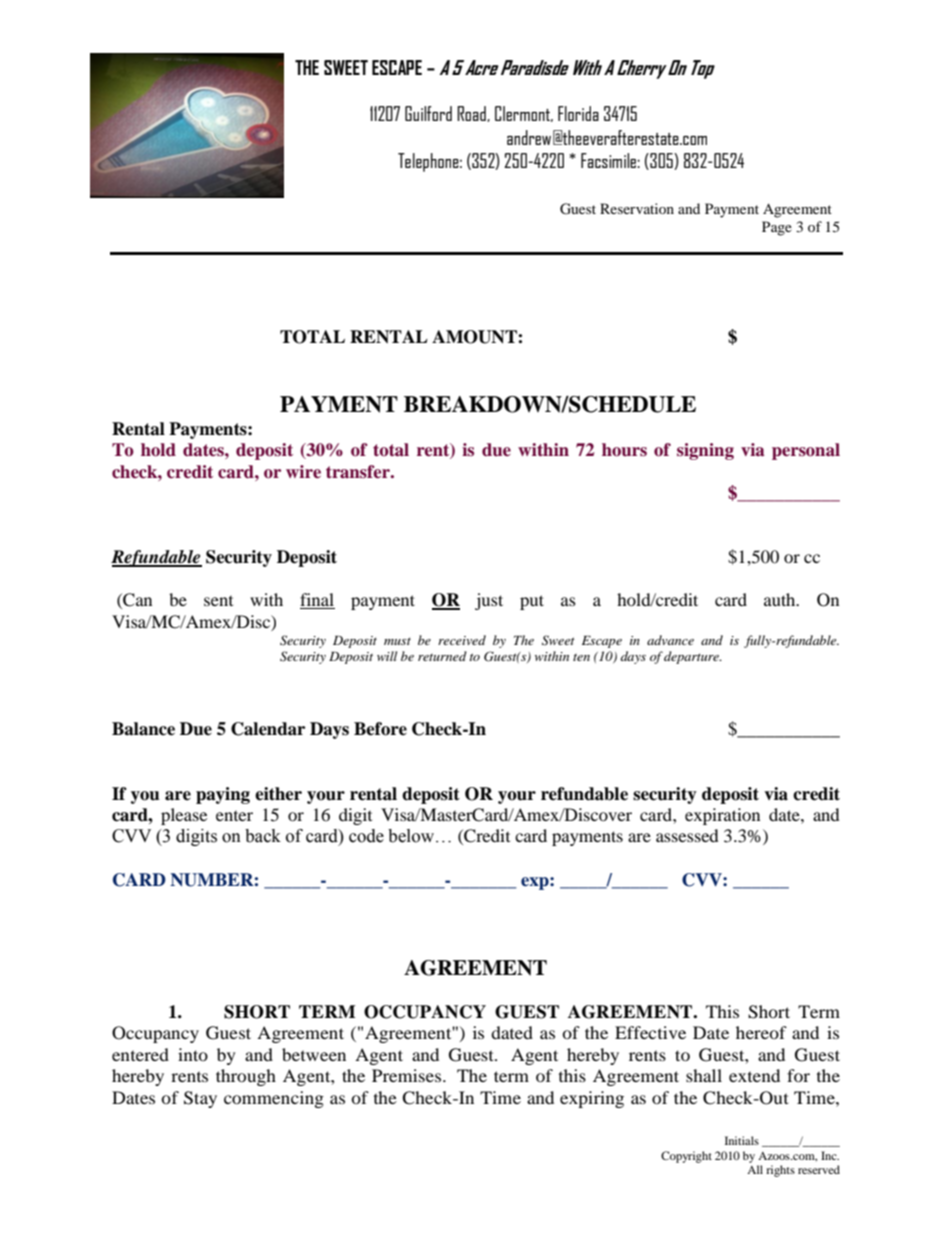 This image has height=1233, width=952. Describe the element at coordinates (303, 472) in the image. I see `wire` at that location.
